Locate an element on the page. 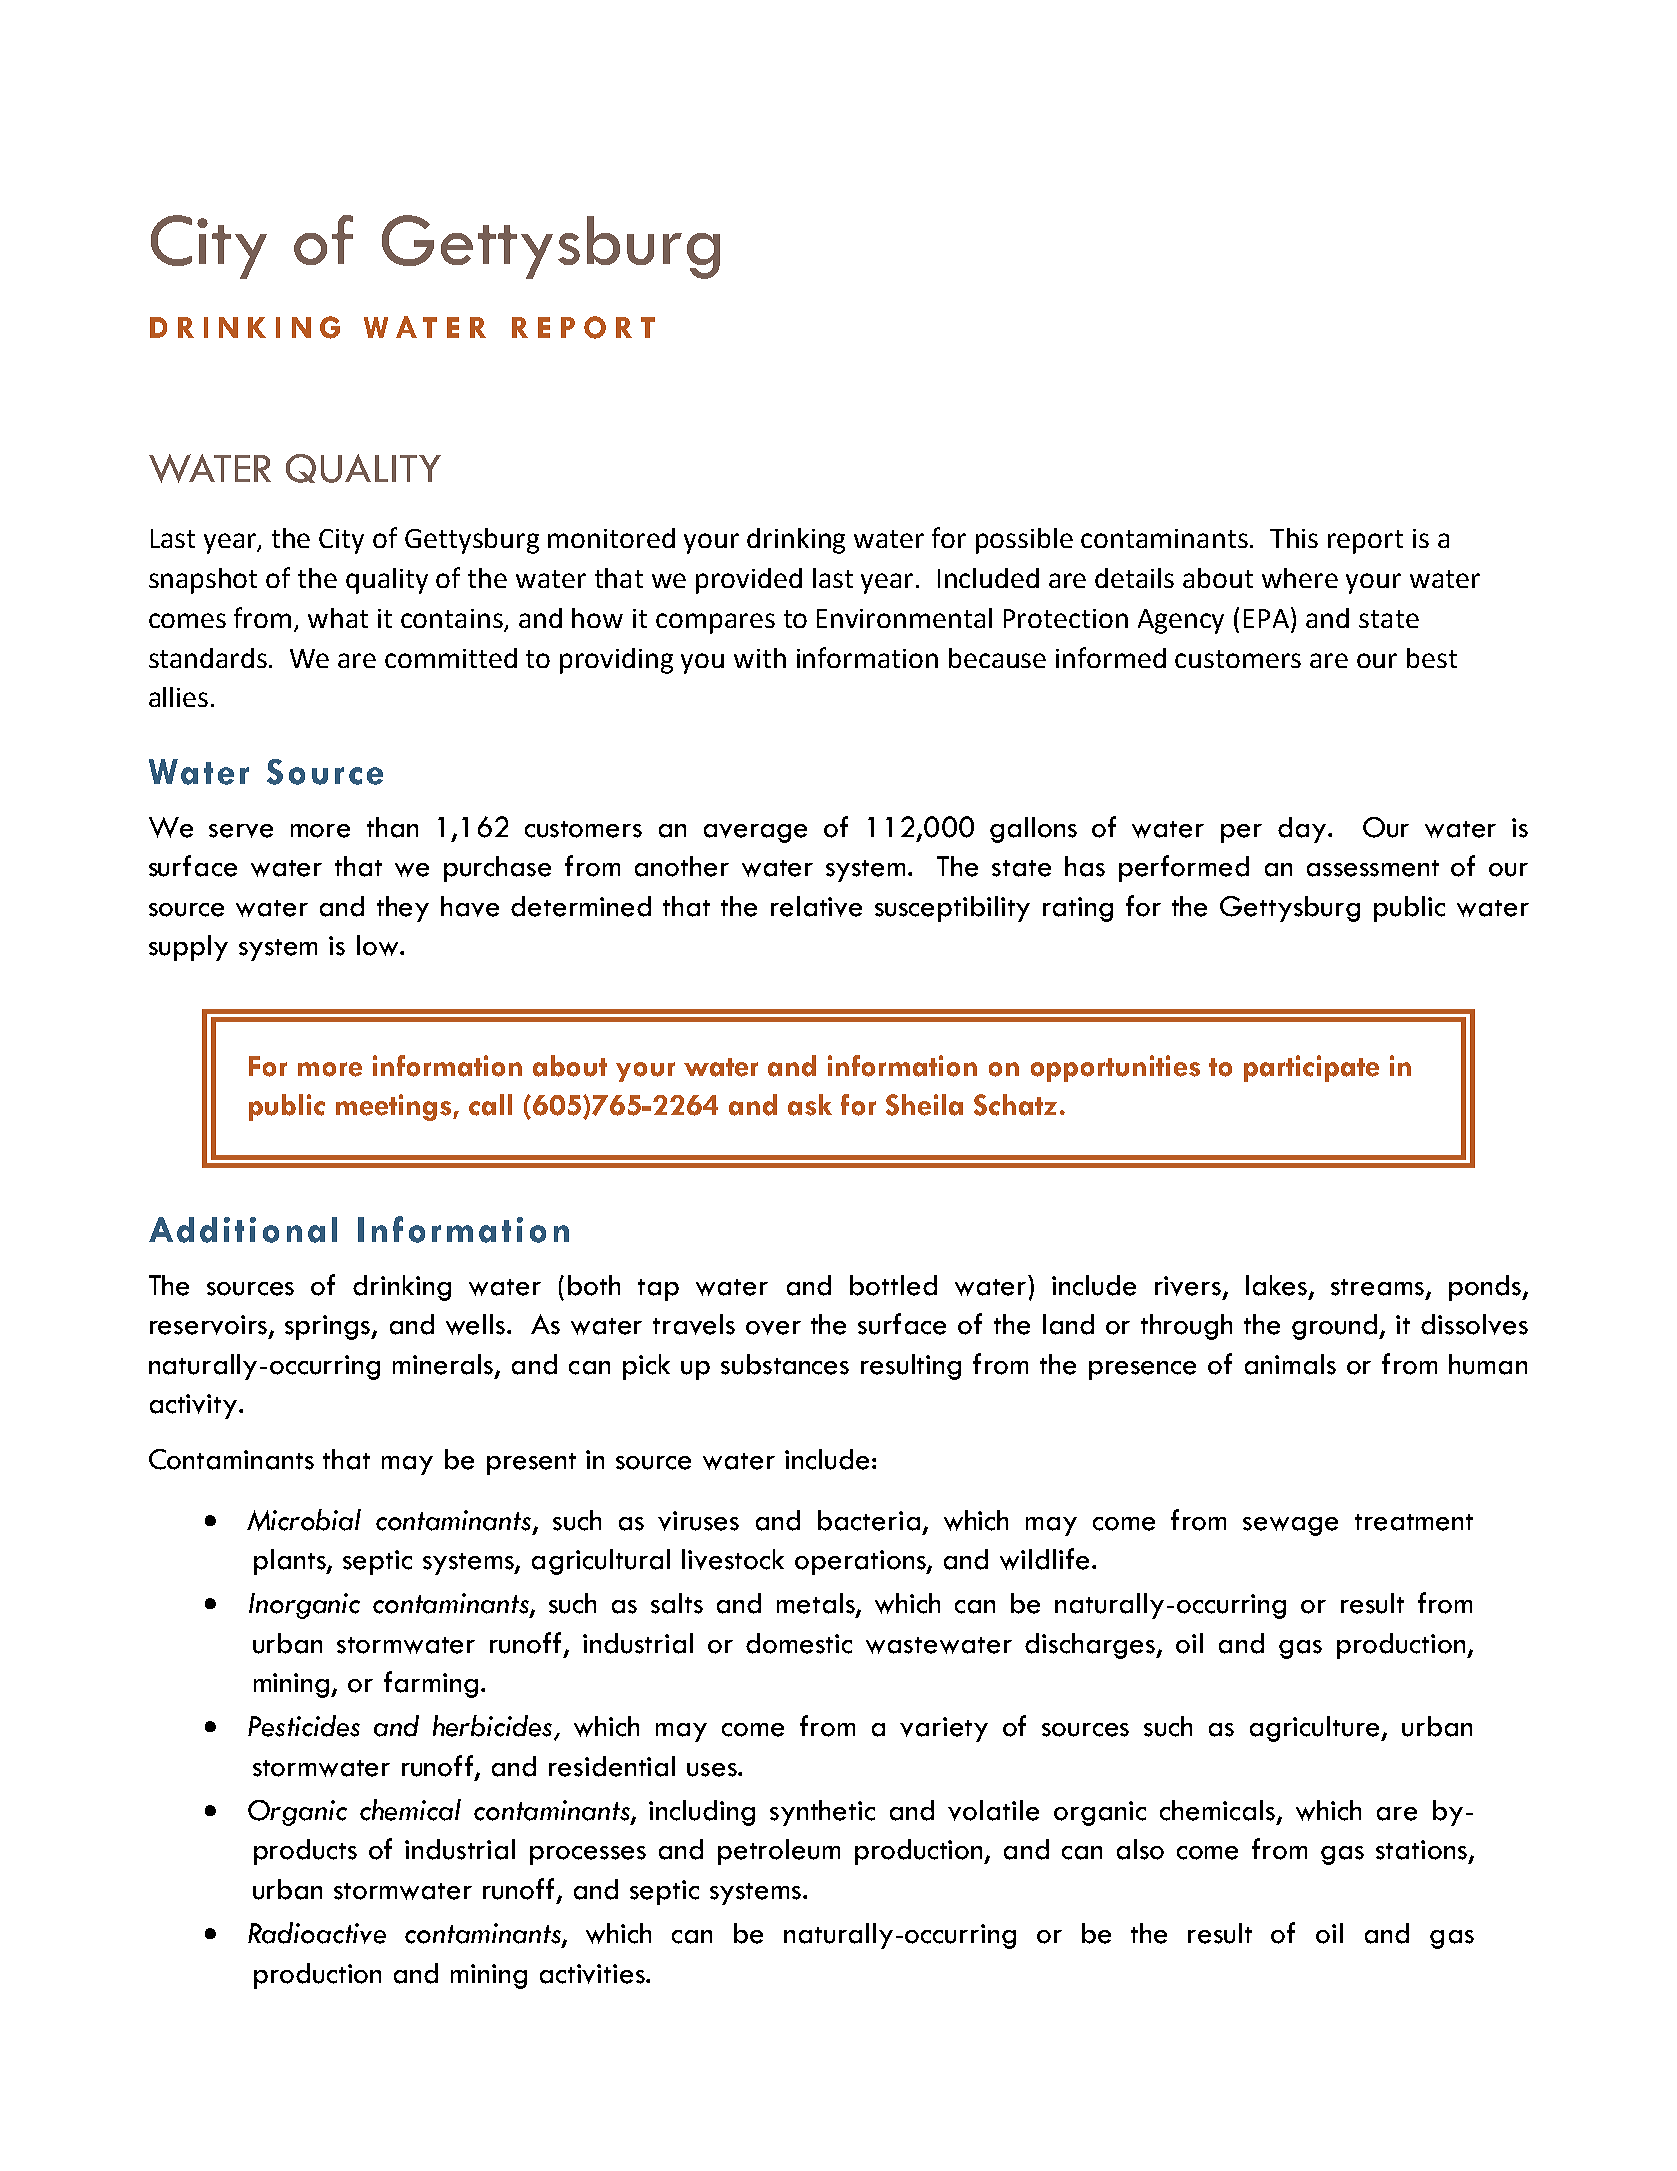 The width and height of the image is (1677, 2171). where is located at coordinates (1300, 578).
